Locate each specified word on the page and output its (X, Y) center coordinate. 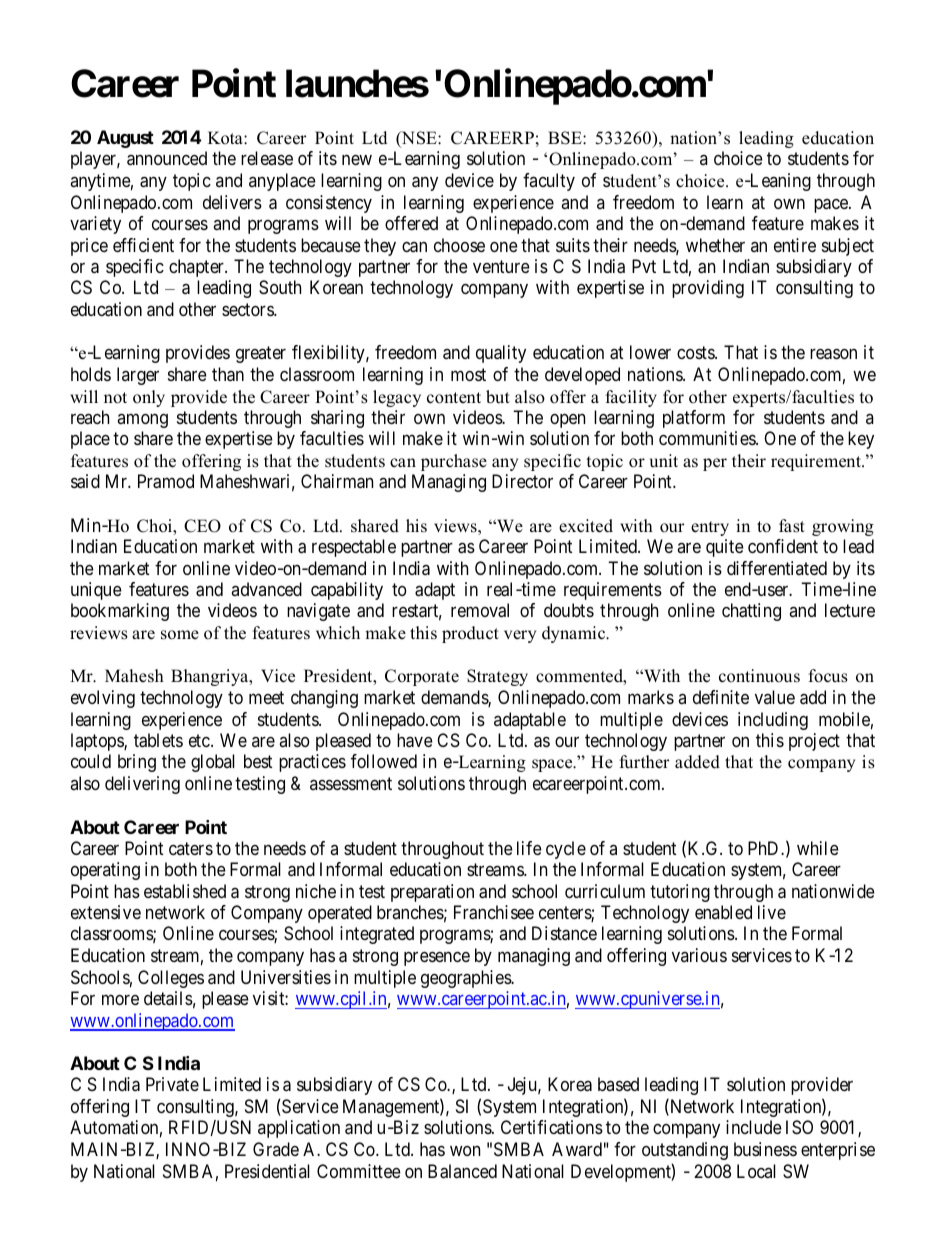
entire (795, 245)
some (180, 635)
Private (172, 1084)
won (465, 1151)
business (765, 1149)
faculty (549, 182)
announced (167, 158)
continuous (759, 676)
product (470, 634)
